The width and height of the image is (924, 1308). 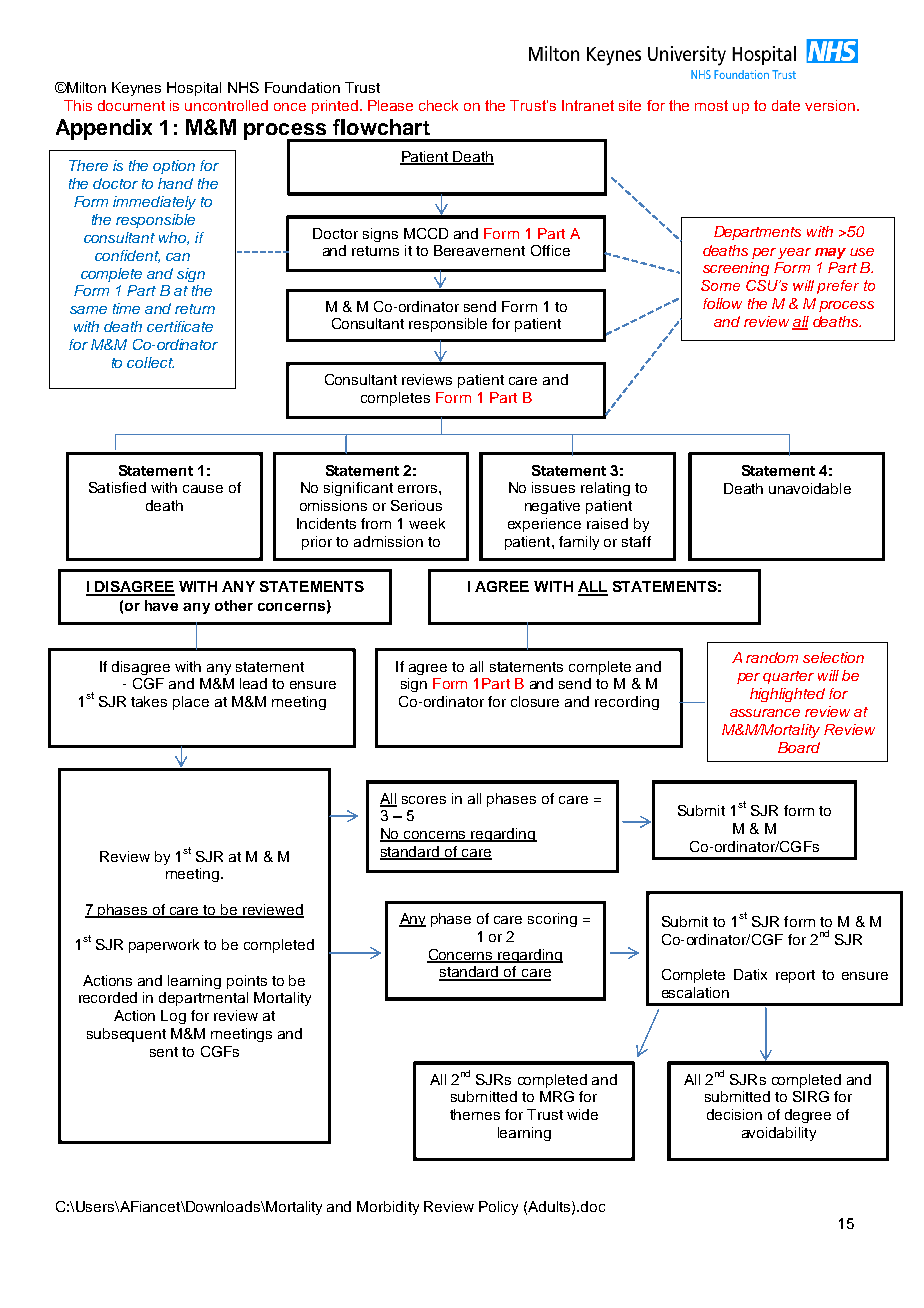 What do you see at coordinates (150, 362) in the image?
I see `collect` at bounding box center [150, 362].
